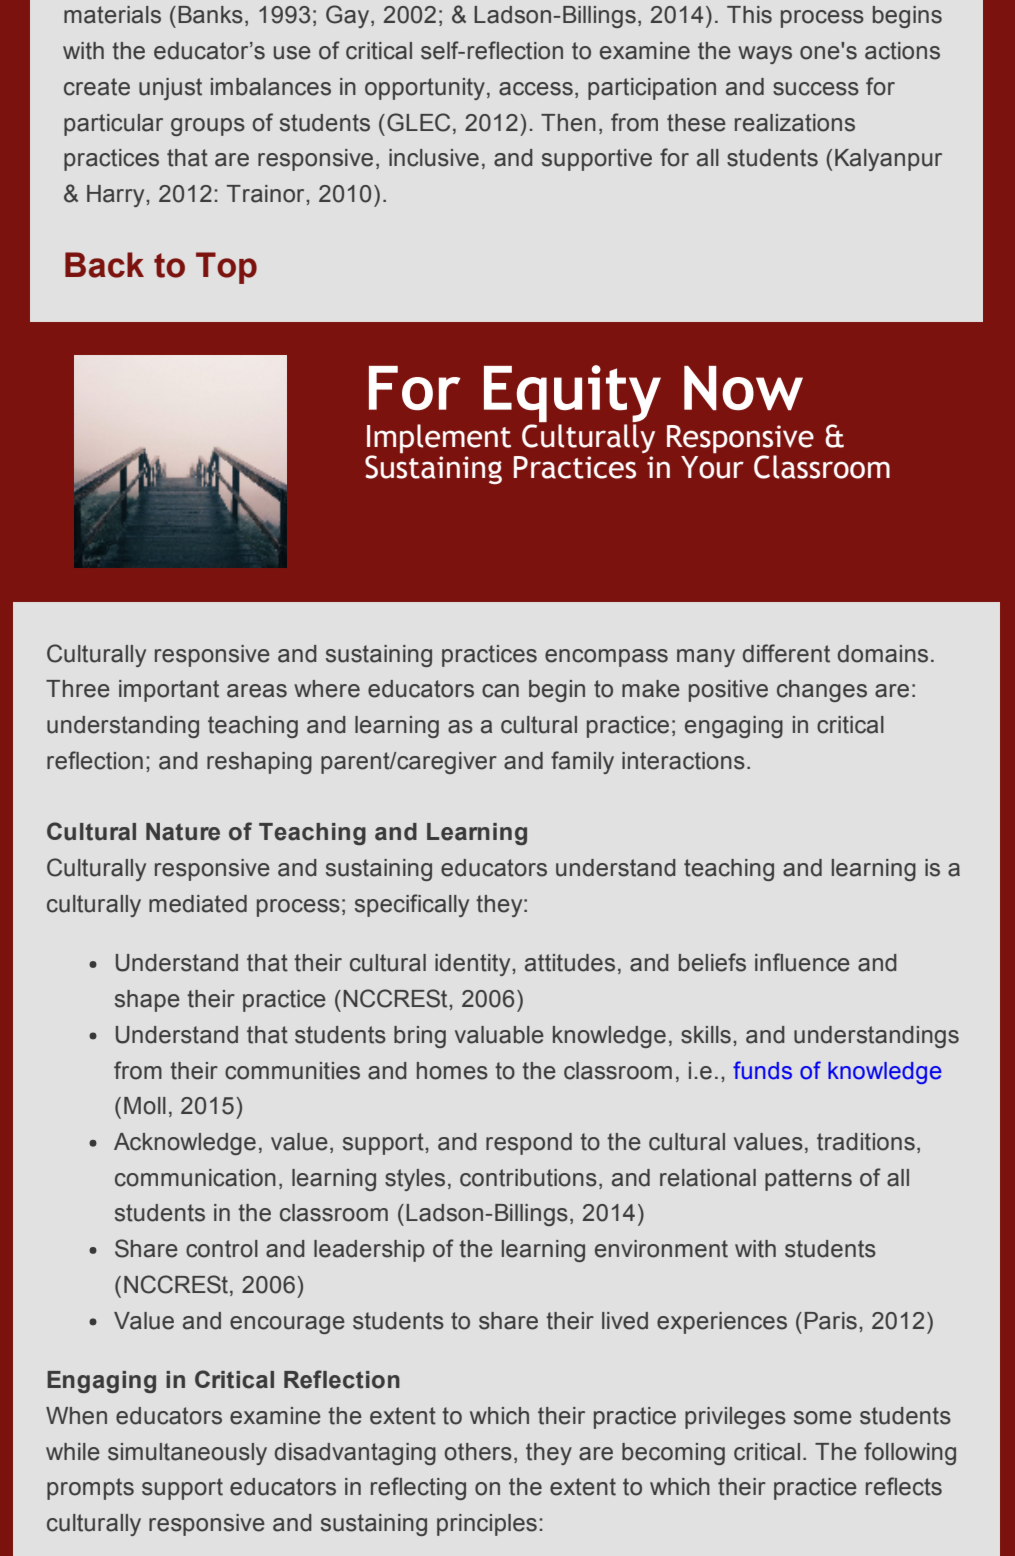 The height and width of the screenshot is (1556, 1015). What do you see at coordinates (816, 89) in the screenshot?
I see `success` at bounding box center [816, 89].
